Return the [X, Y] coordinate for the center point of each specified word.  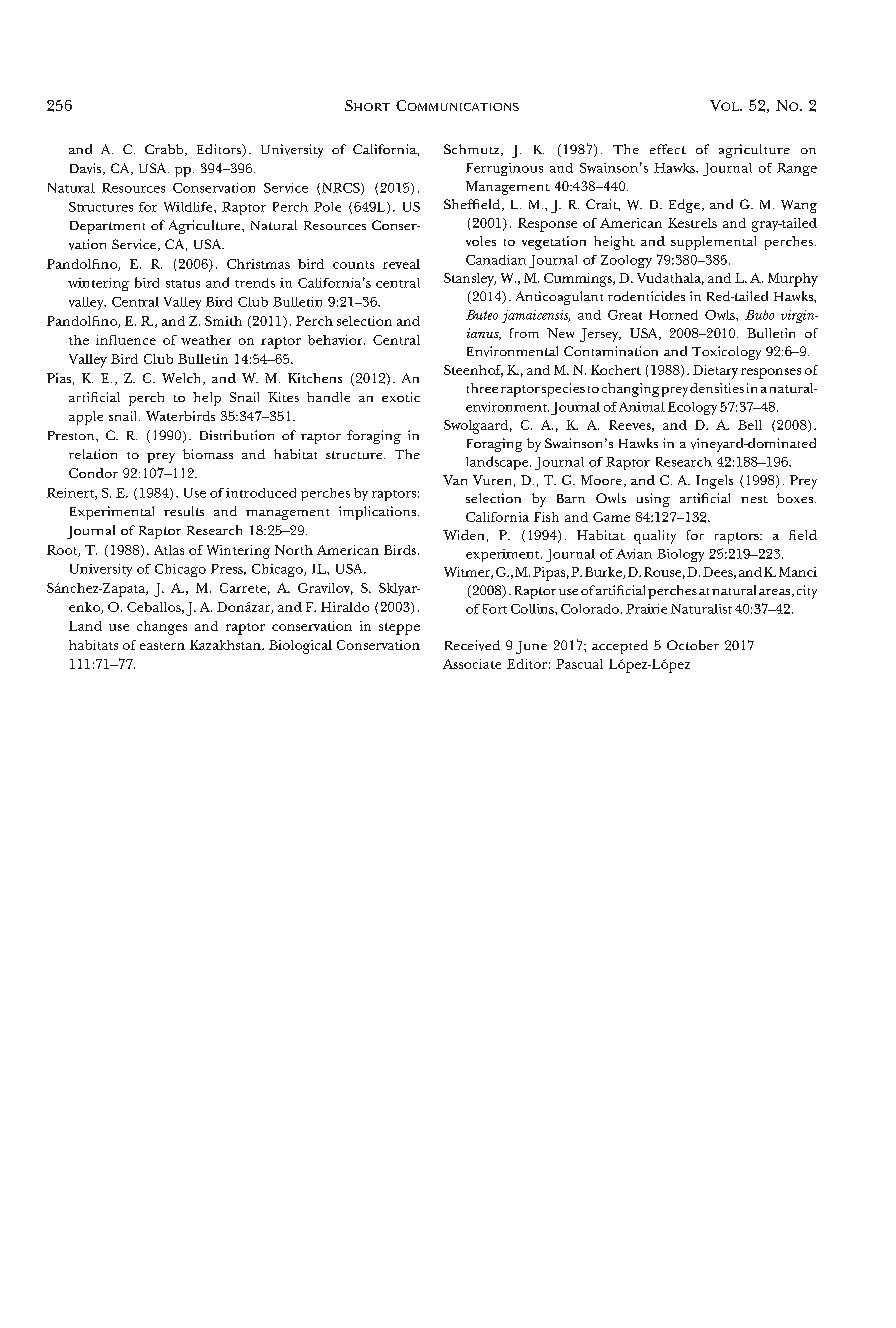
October [693, 645]
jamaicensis [536, 316]
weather [206, 340]
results [184, 511]
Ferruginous [504, 169]
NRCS [342, 189]
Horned [673, 315]
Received [472, 645]
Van [455, 480]
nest [754, 499]
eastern [162, 646]
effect [668, 149]
